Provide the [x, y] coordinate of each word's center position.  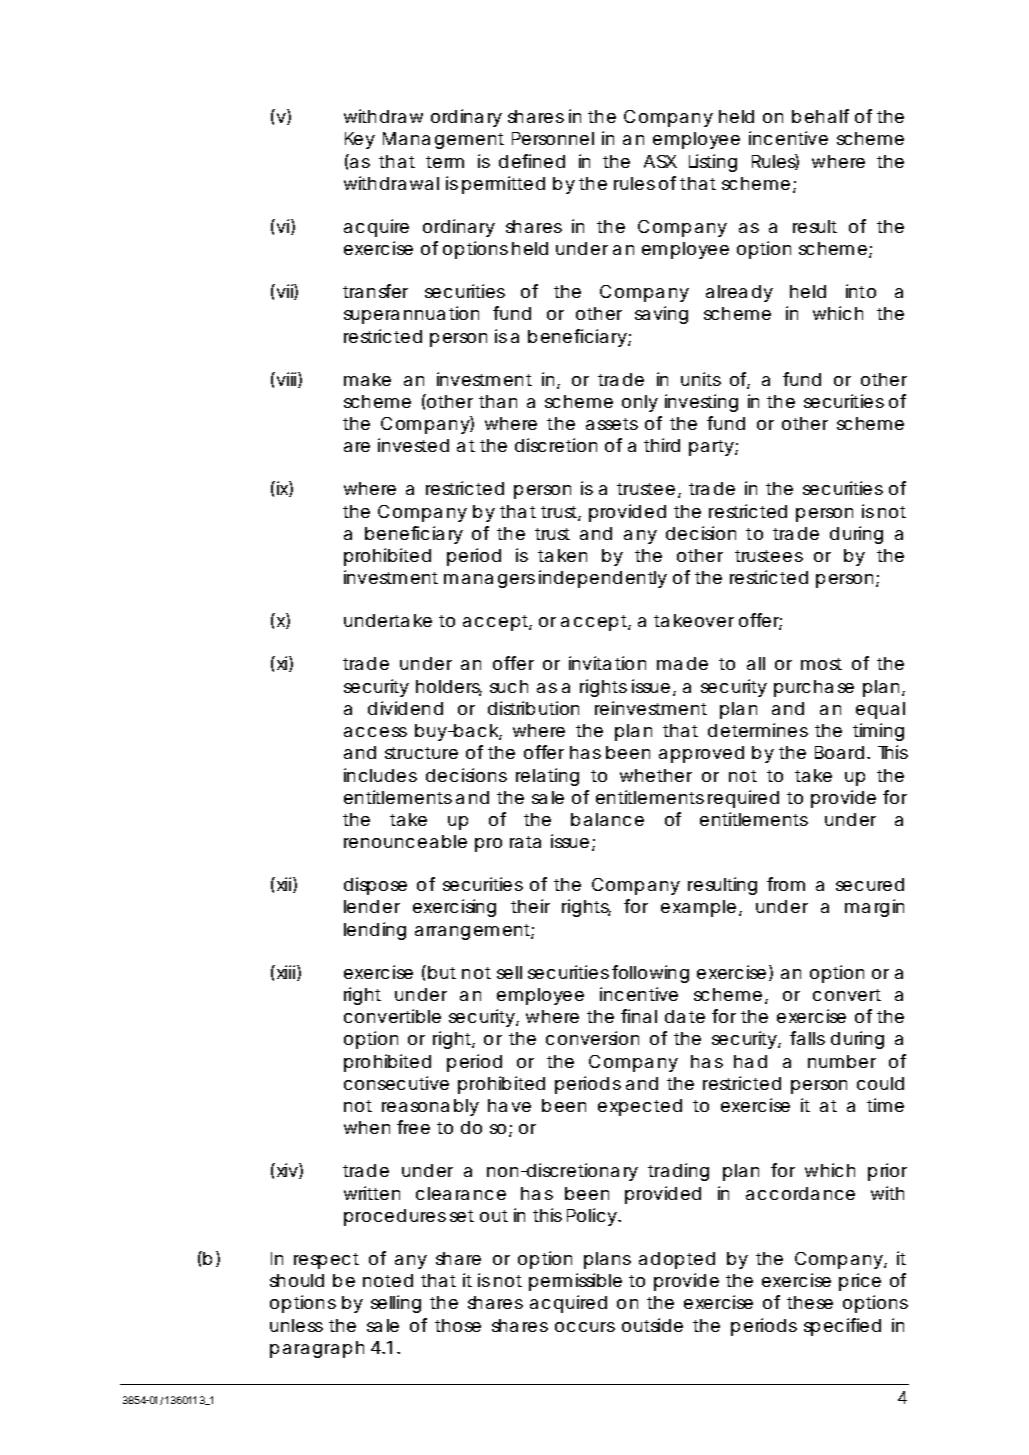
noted [388, 1280]
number [842, 1061]
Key [360, 140]
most [821, 664]
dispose [375, 886]
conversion [592, 1038]
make [367, 379]
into [861, 291]
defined [532, 161]
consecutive [396, 1083]
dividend [405, 708]
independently [603, 579]
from [786, 884]
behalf [820, 116]
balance [607, 819]
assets [612, 424]
